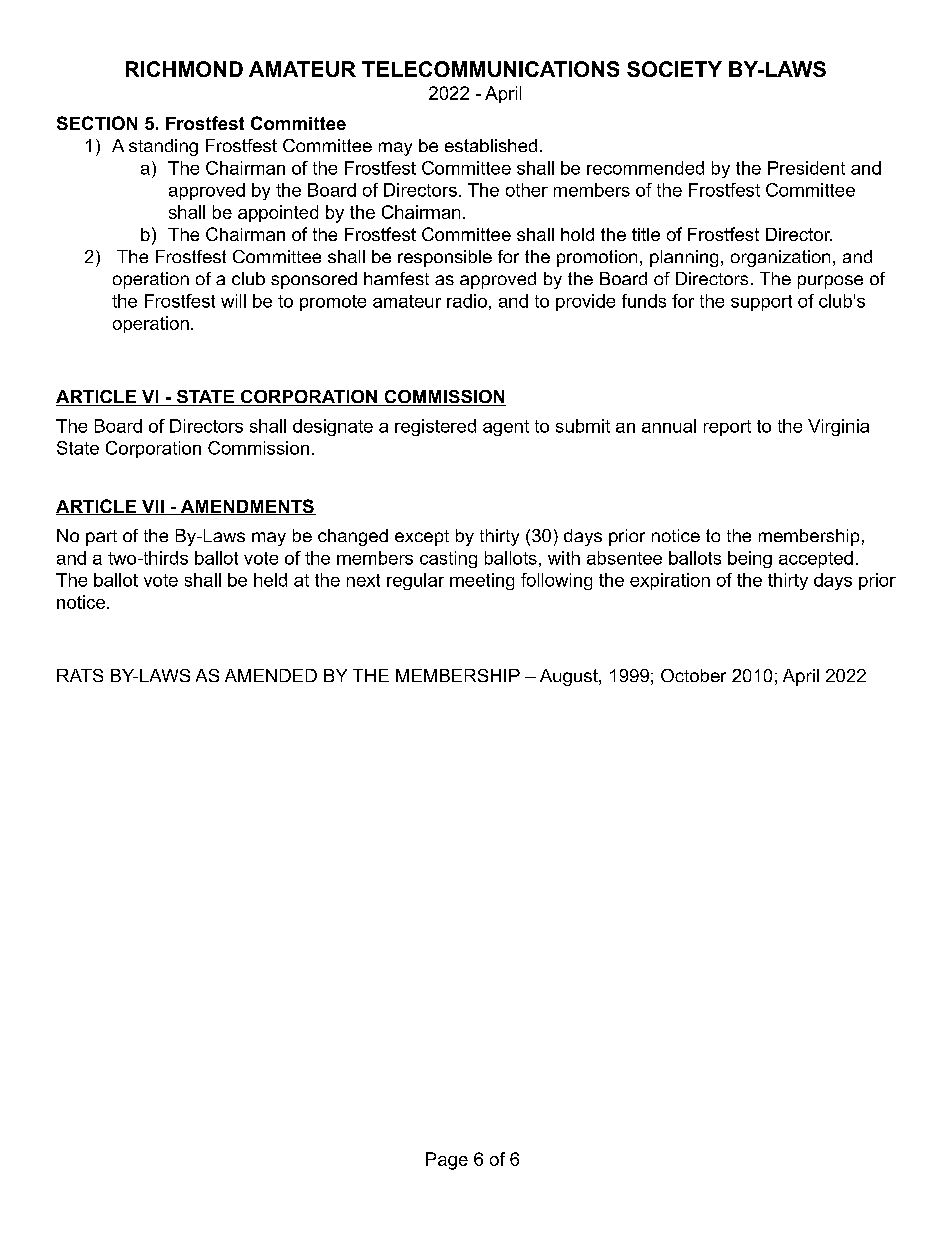 This document has width=952, height=1233. Describe the element at coordinates (674, 69) in the document. I see `SOCIETY` at that location.
